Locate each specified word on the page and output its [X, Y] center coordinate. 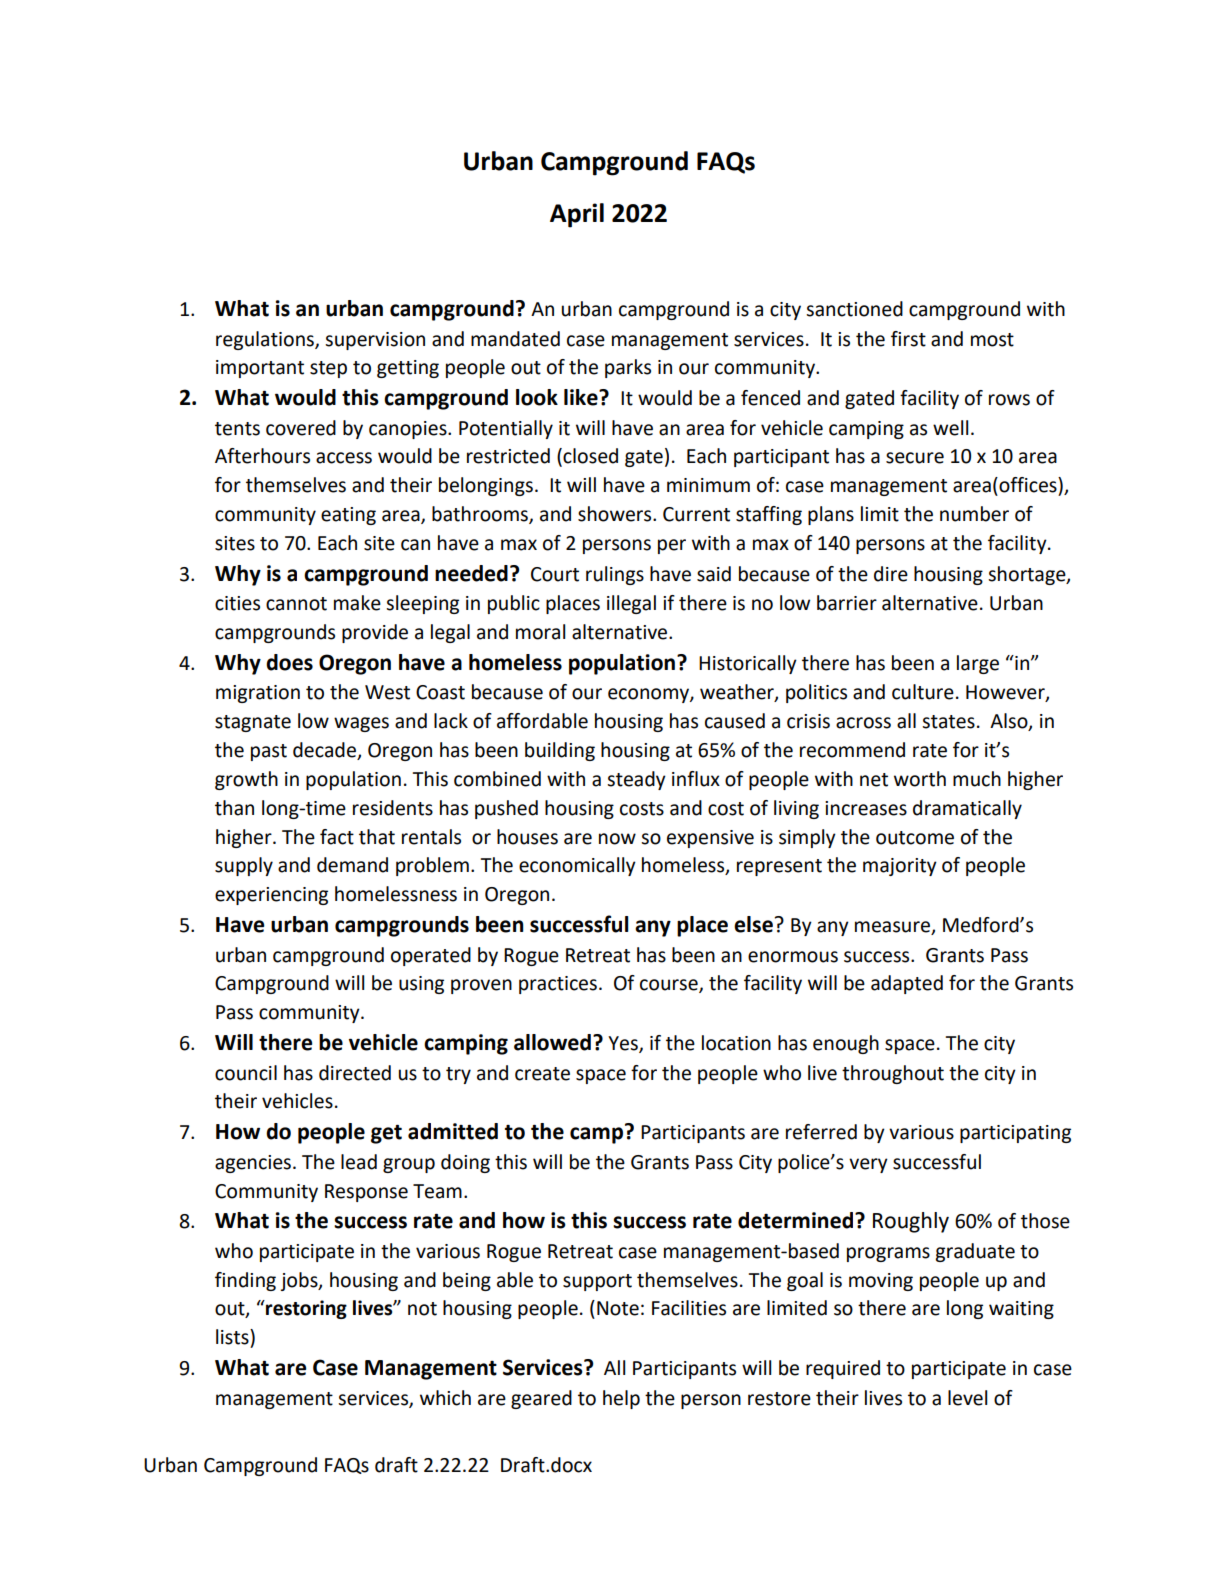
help [621, 1399]
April [577, 215]
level [967, 1398]
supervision [375, 341]
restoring [305, 1309]
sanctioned [854, 309]
